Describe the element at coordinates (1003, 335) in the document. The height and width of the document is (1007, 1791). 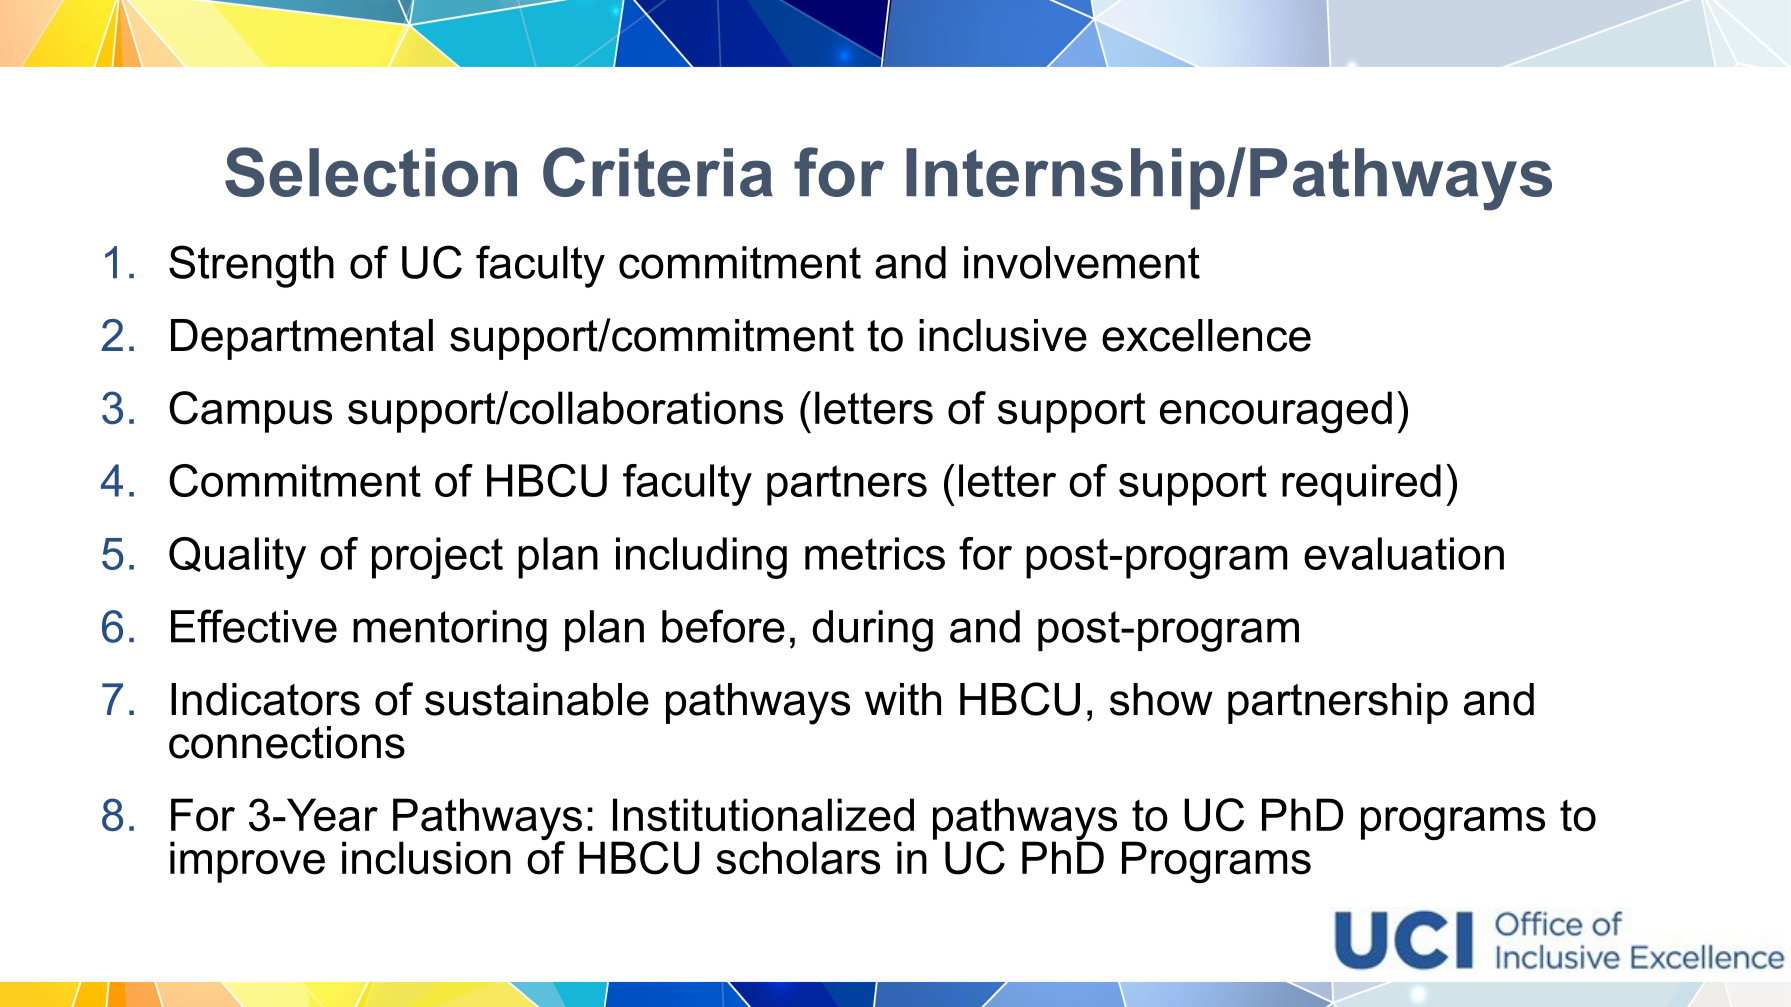
I see `inclusive` at that location.
